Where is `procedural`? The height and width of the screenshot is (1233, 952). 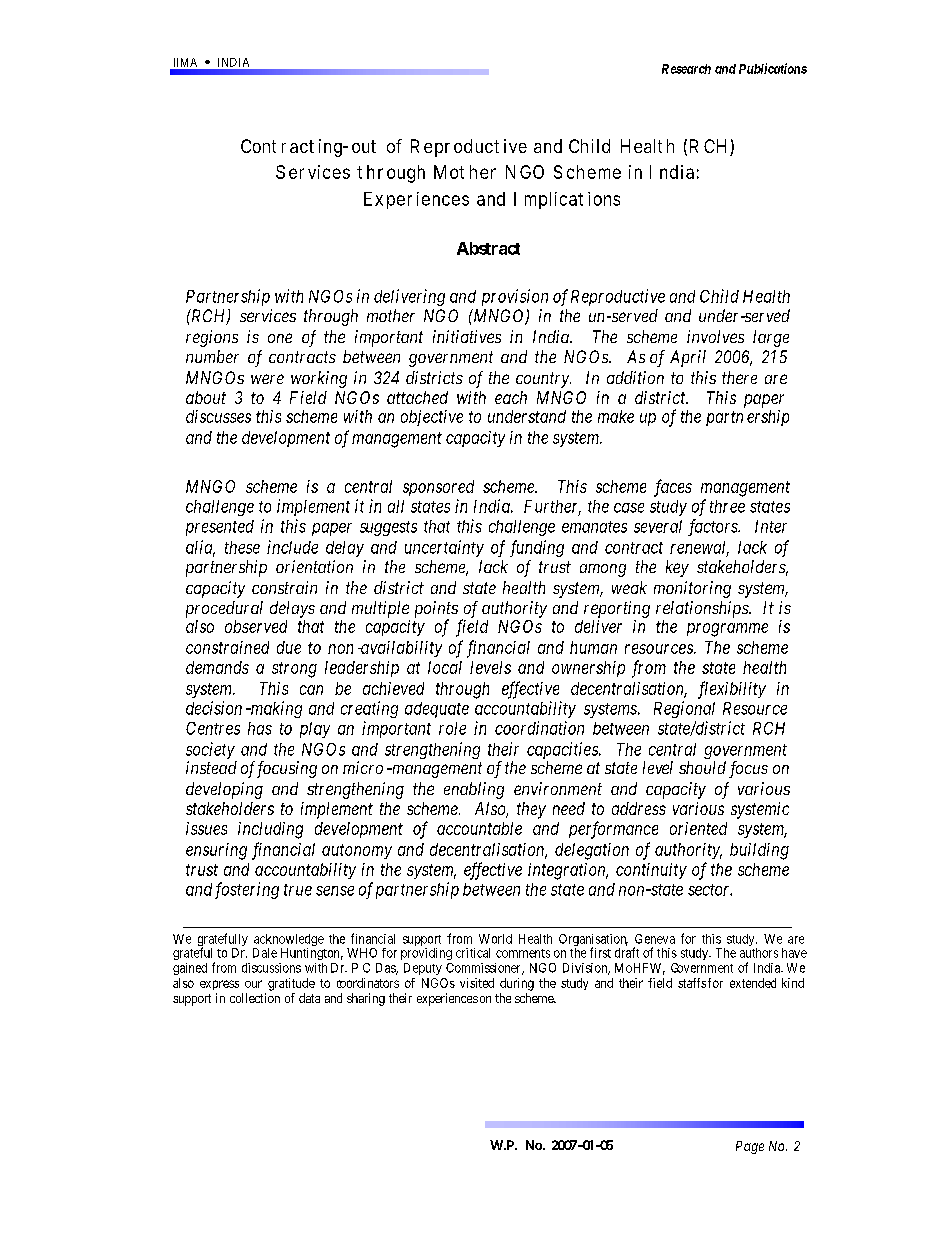 procedural is located at coordinates (224, 609).
